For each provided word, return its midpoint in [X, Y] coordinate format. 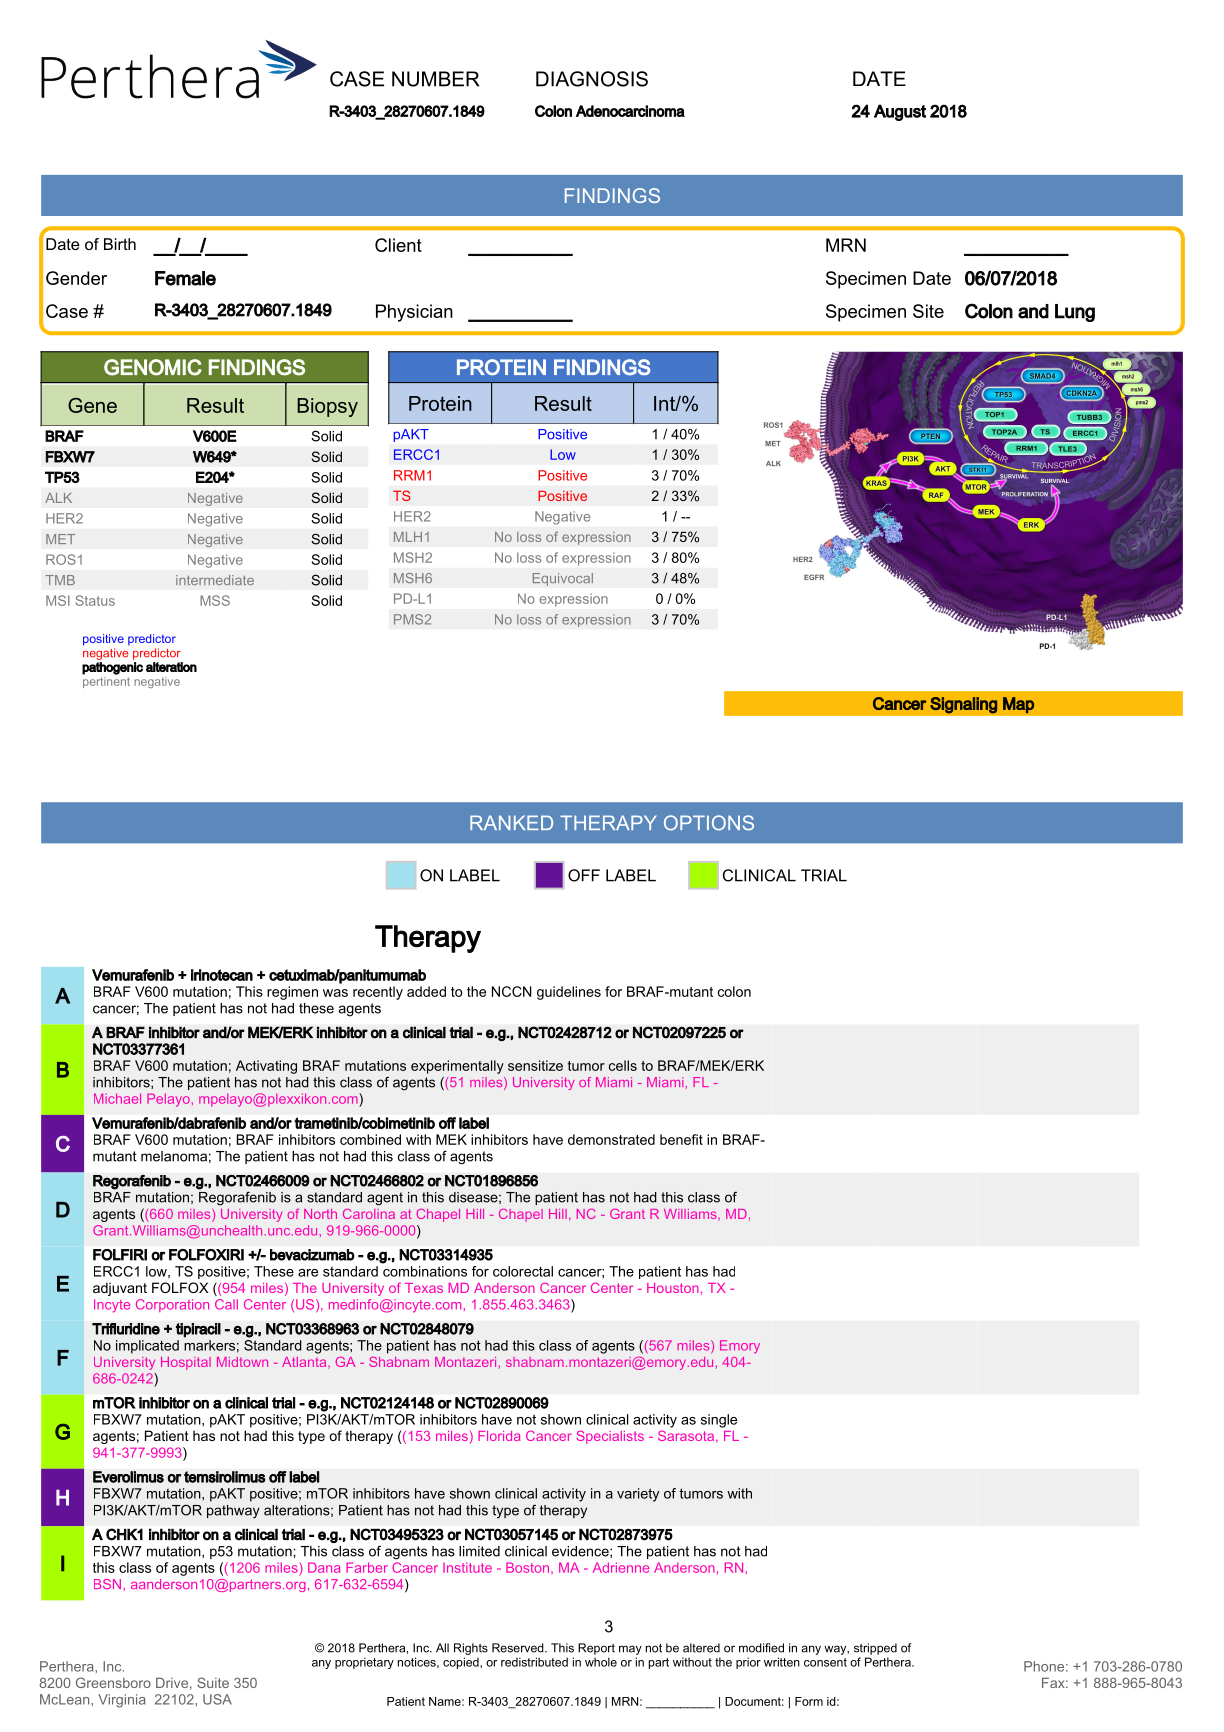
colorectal [523, 1271]
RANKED [511, 822]
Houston [673, 1288]
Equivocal [563, 579]
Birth [120, 244]
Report [596, 1649]
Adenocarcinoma [630, 111]
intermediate [215, 580]
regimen [292, 993]
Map [1018, 705]
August [900, 112]
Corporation [172, 1305]
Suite [213, 1682]
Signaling [963, 705]
